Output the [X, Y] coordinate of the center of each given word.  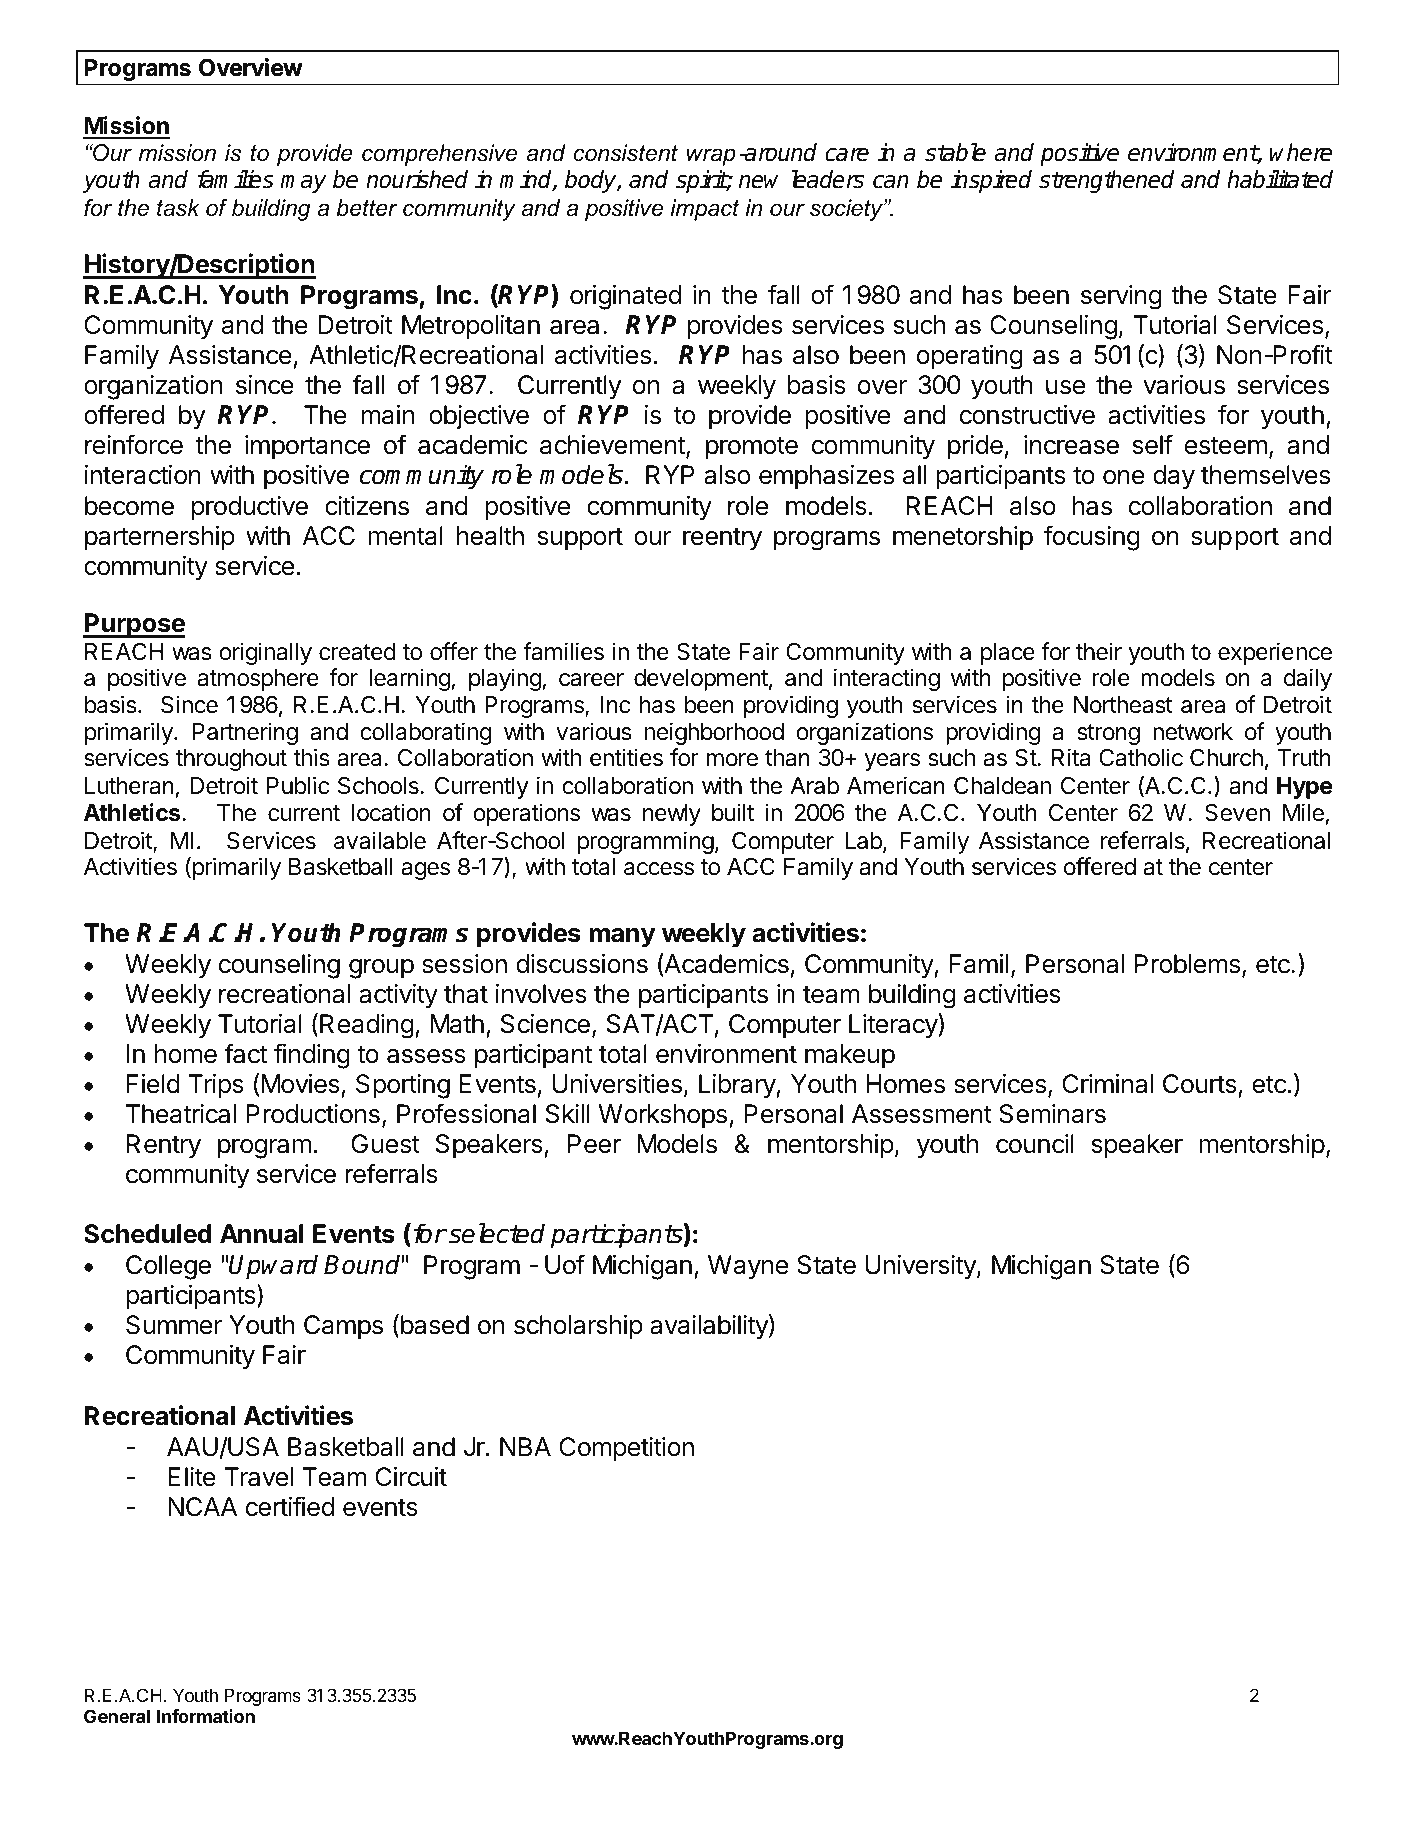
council [1035, 1144]
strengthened [1106, 181]
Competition [626, 1449]
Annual [261, 1234]
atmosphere [258, 680]
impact [704, 210]
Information [206, 1716]
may [303, 184]
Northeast [1123, 705]
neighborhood [714, 733]
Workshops [663, 1116]
